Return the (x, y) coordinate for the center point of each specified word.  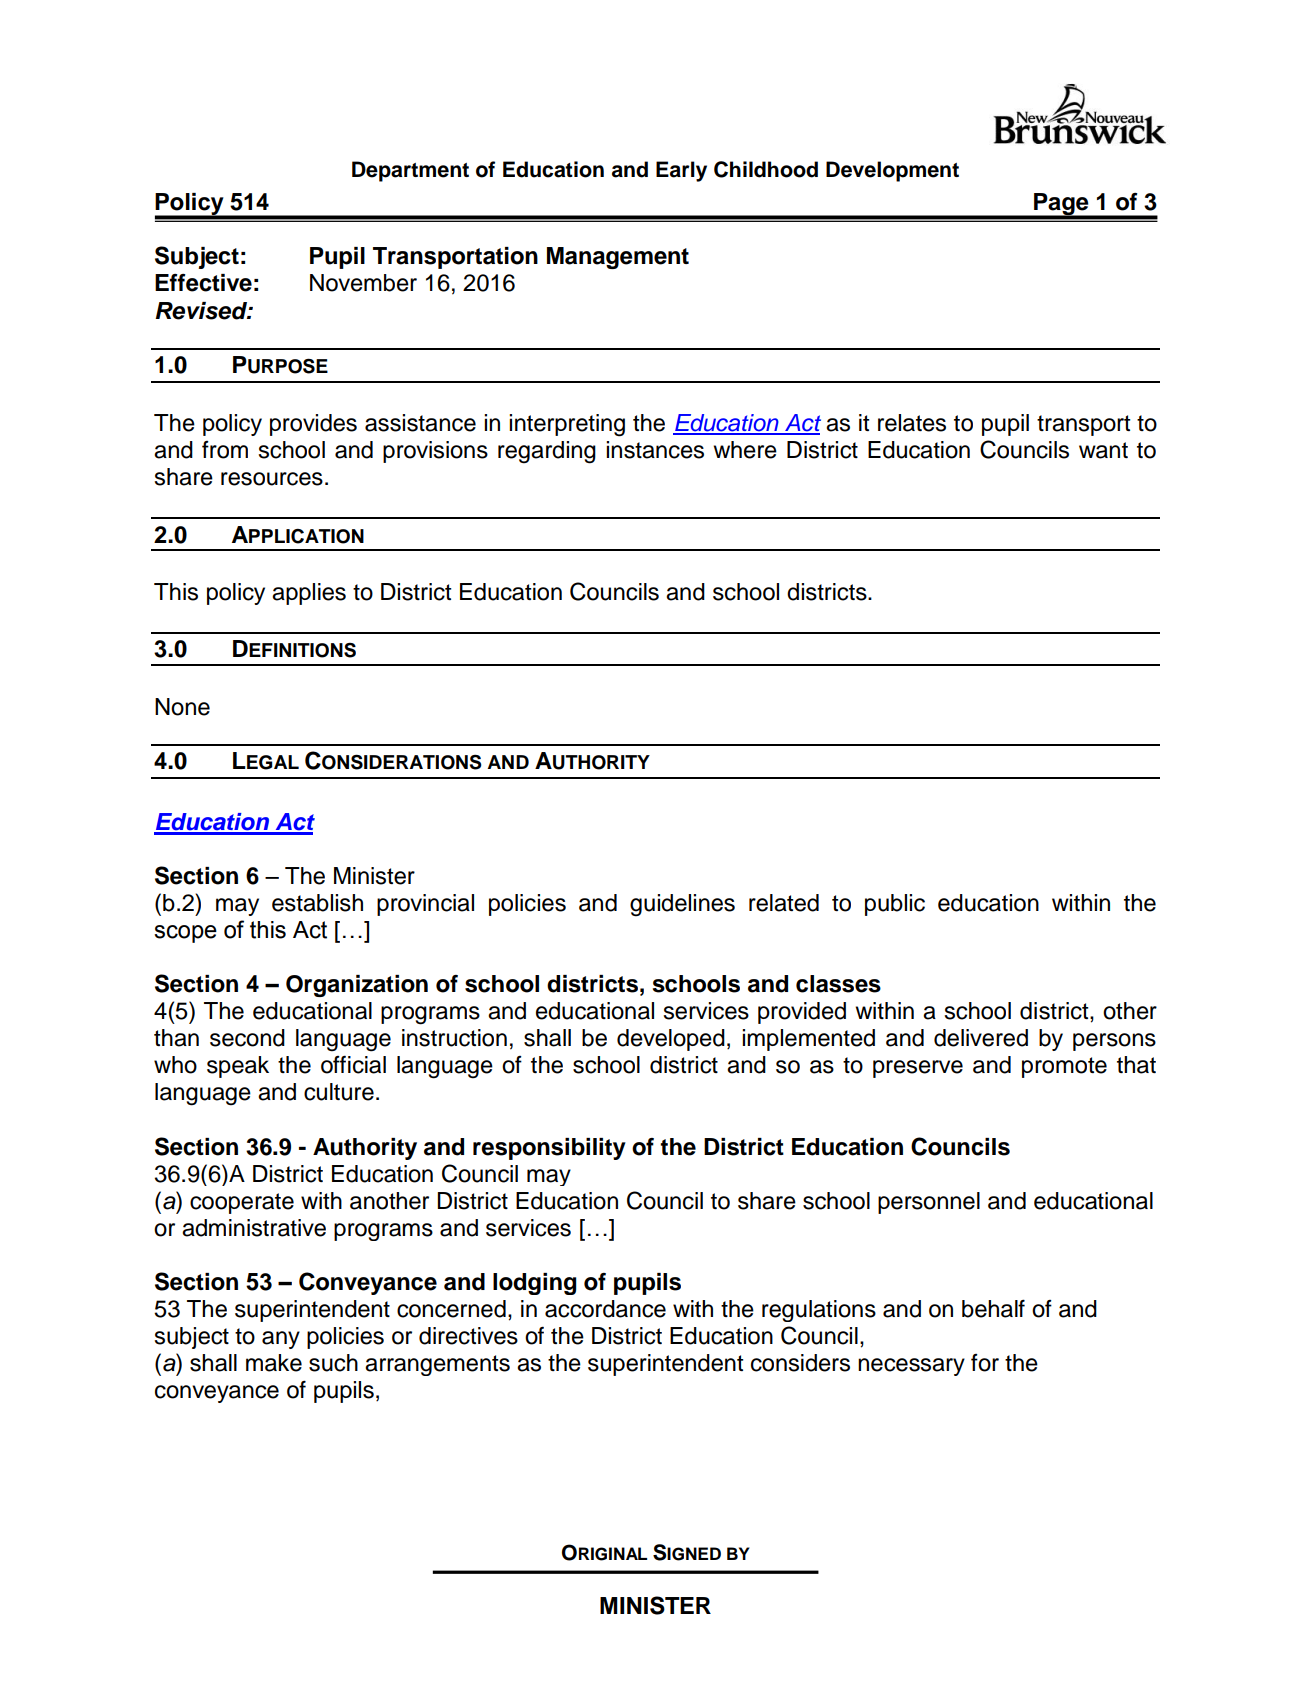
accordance (605, 1309)
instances (655, 450)
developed (671, 1040)
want (1103, 450)
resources (272, 479)
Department (410, 171)
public (895, 905)
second (247, 1038)
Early (681, 171)
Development (892, 171)
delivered (981, 1038)
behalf (993, 1308)
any (281, 1340)
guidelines (682, 905)
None (182, 707)
